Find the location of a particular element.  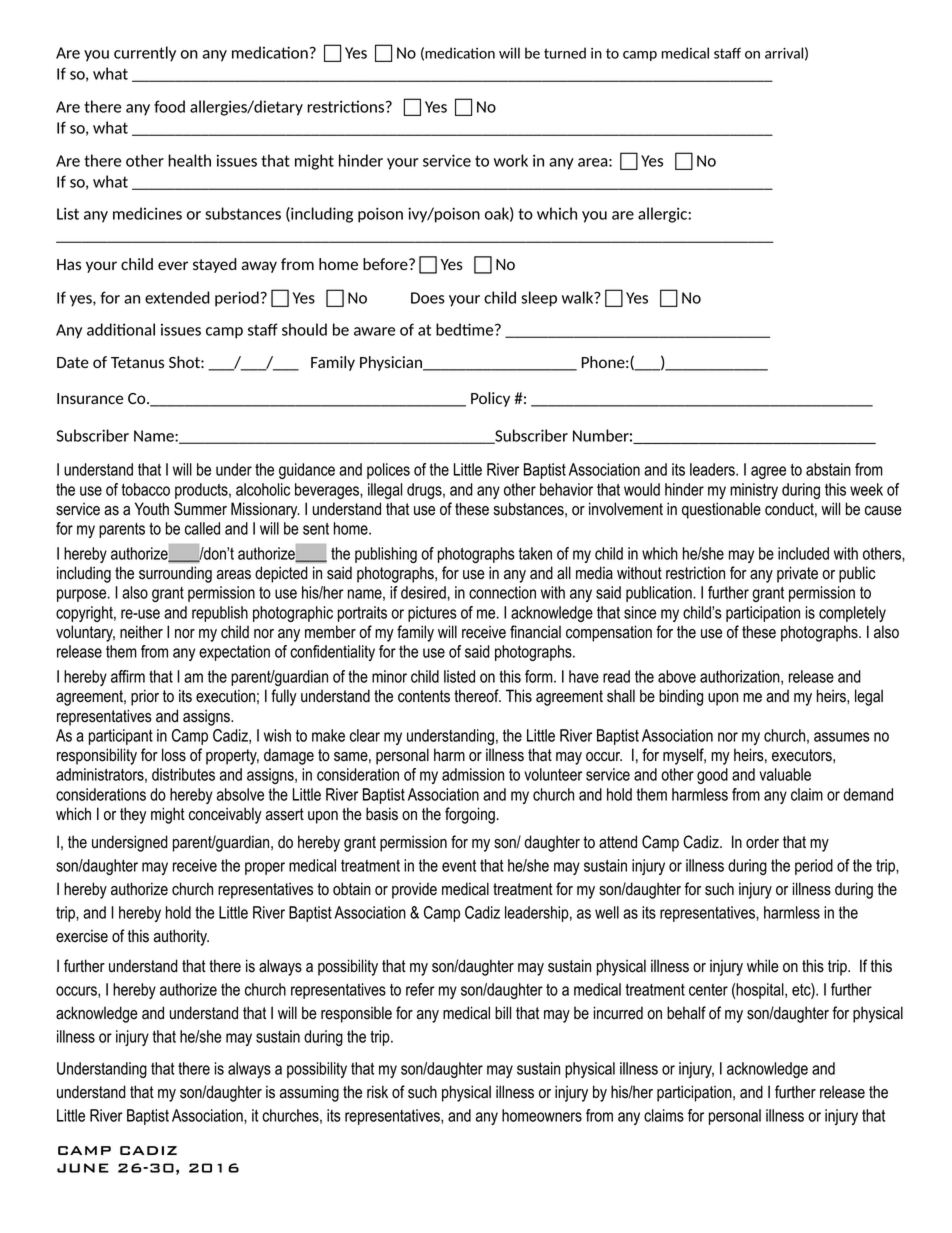

Youth is located at coordinates (152, 509).
